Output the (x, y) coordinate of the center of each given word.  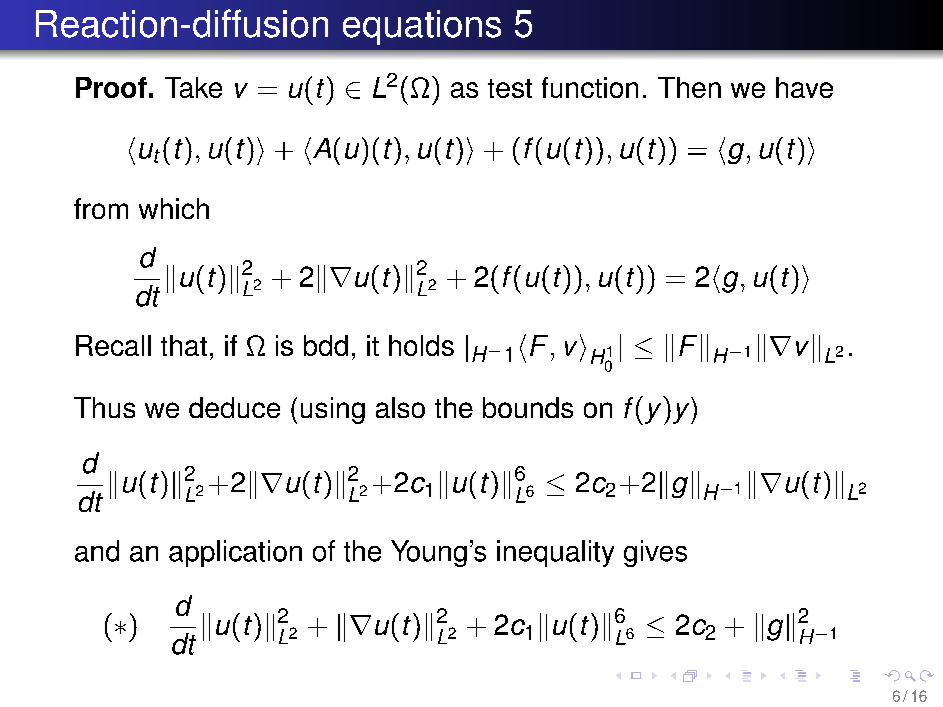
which (174, 208)
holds (421, 345)
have (804, 87)
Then (689, 87)
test (510, 88)
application (235, 553)
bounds (528, 407)
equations (422, 27)
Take (193, 87)
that (184, 345)
